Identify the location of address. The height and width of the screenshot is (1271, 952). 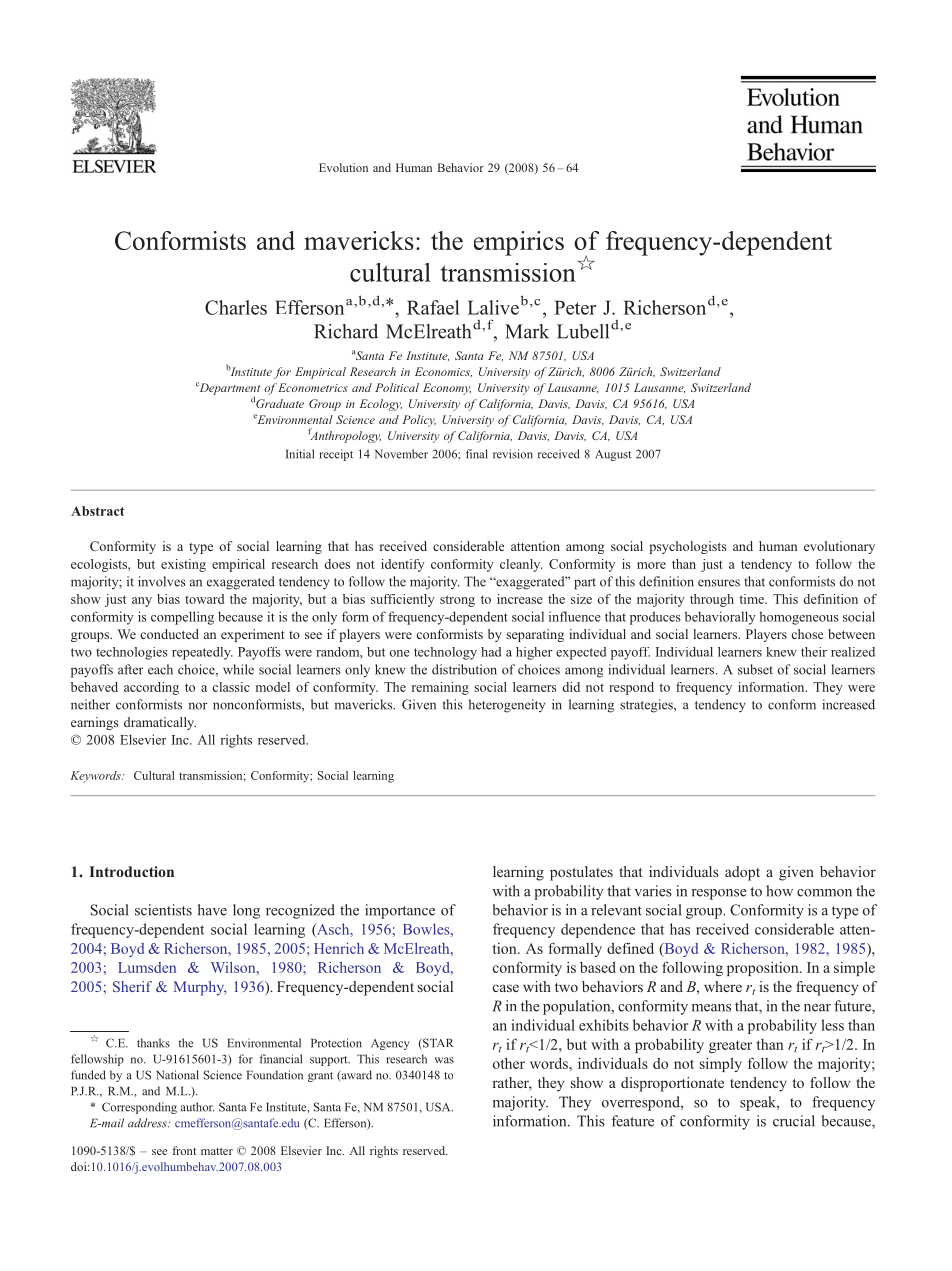
(148, 1123).
